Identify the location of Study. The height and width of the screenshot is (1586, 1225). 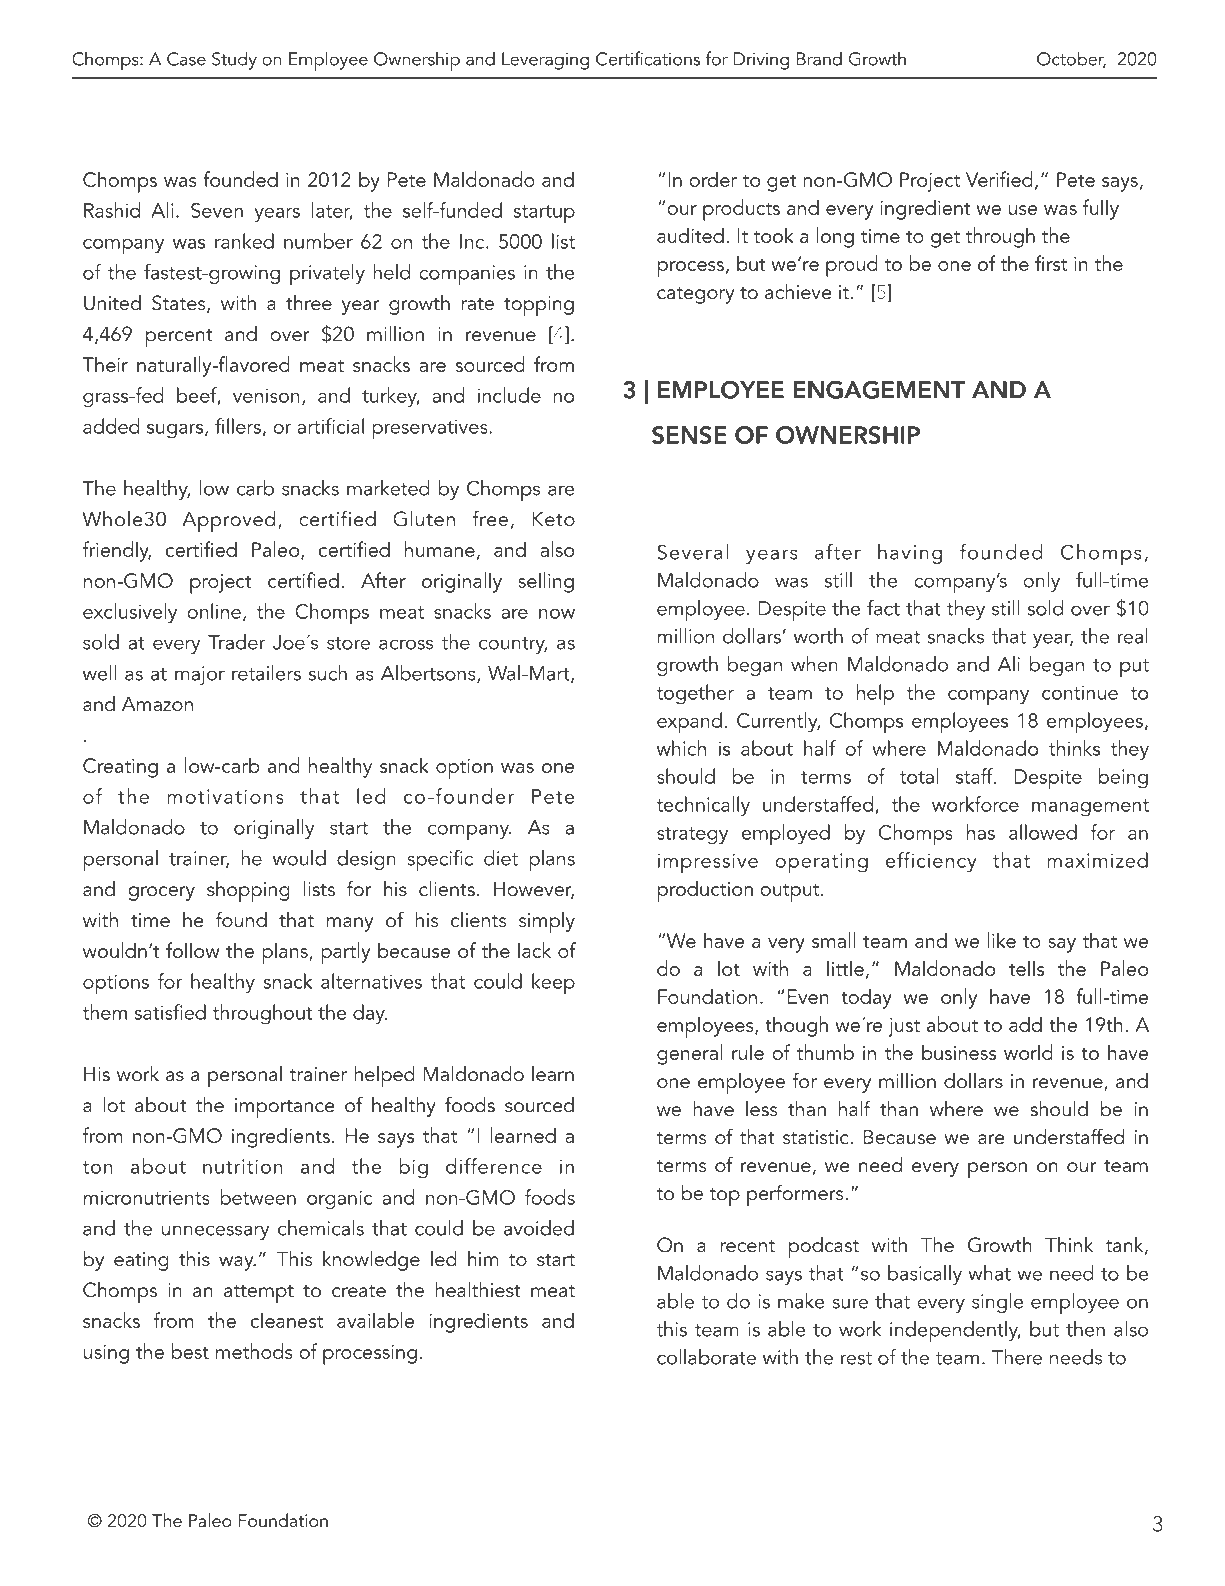
(234, 60).
